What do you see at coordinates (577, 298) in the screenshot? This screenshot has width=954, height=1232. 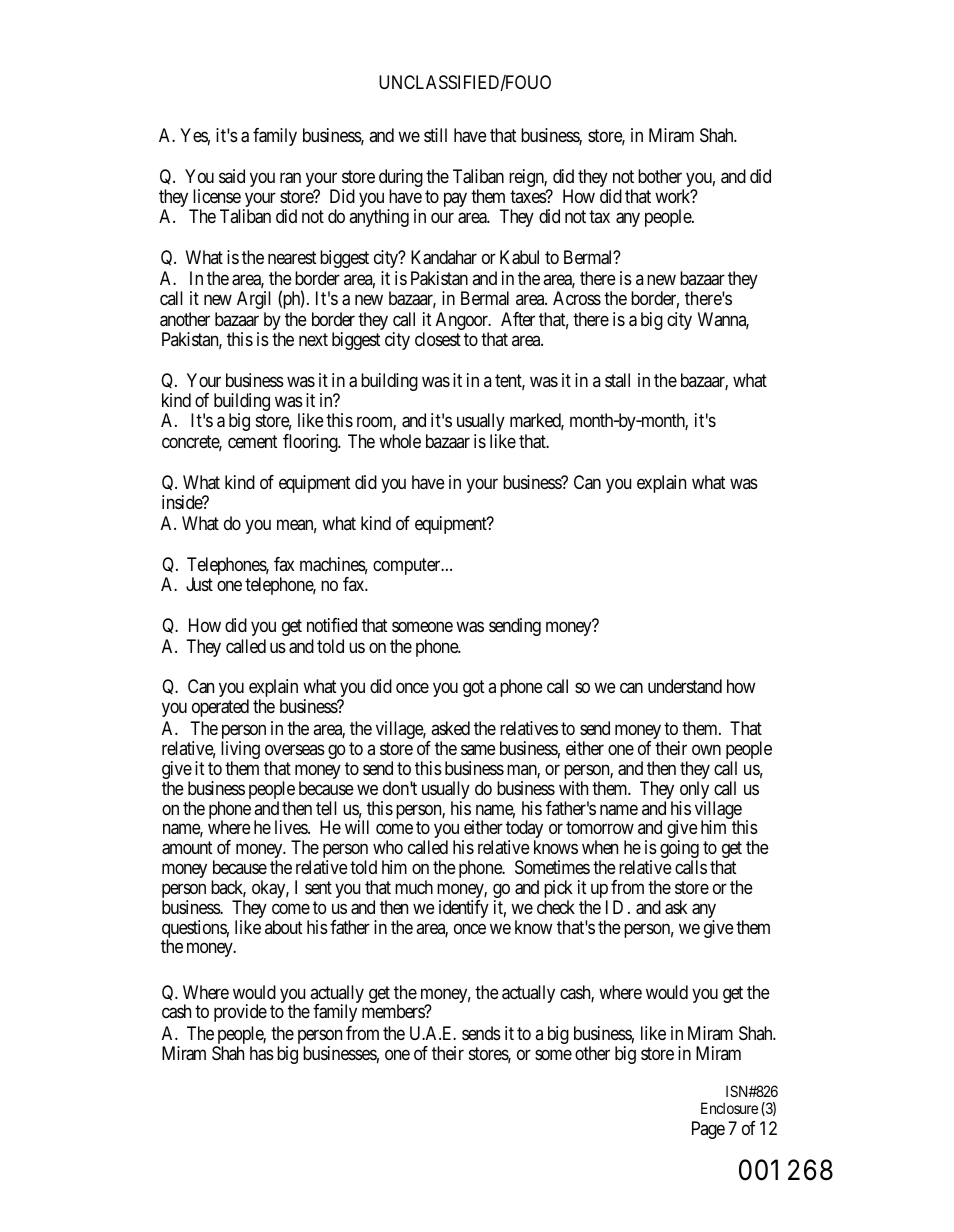 I see `Across` at bounding box center [577, 298].
